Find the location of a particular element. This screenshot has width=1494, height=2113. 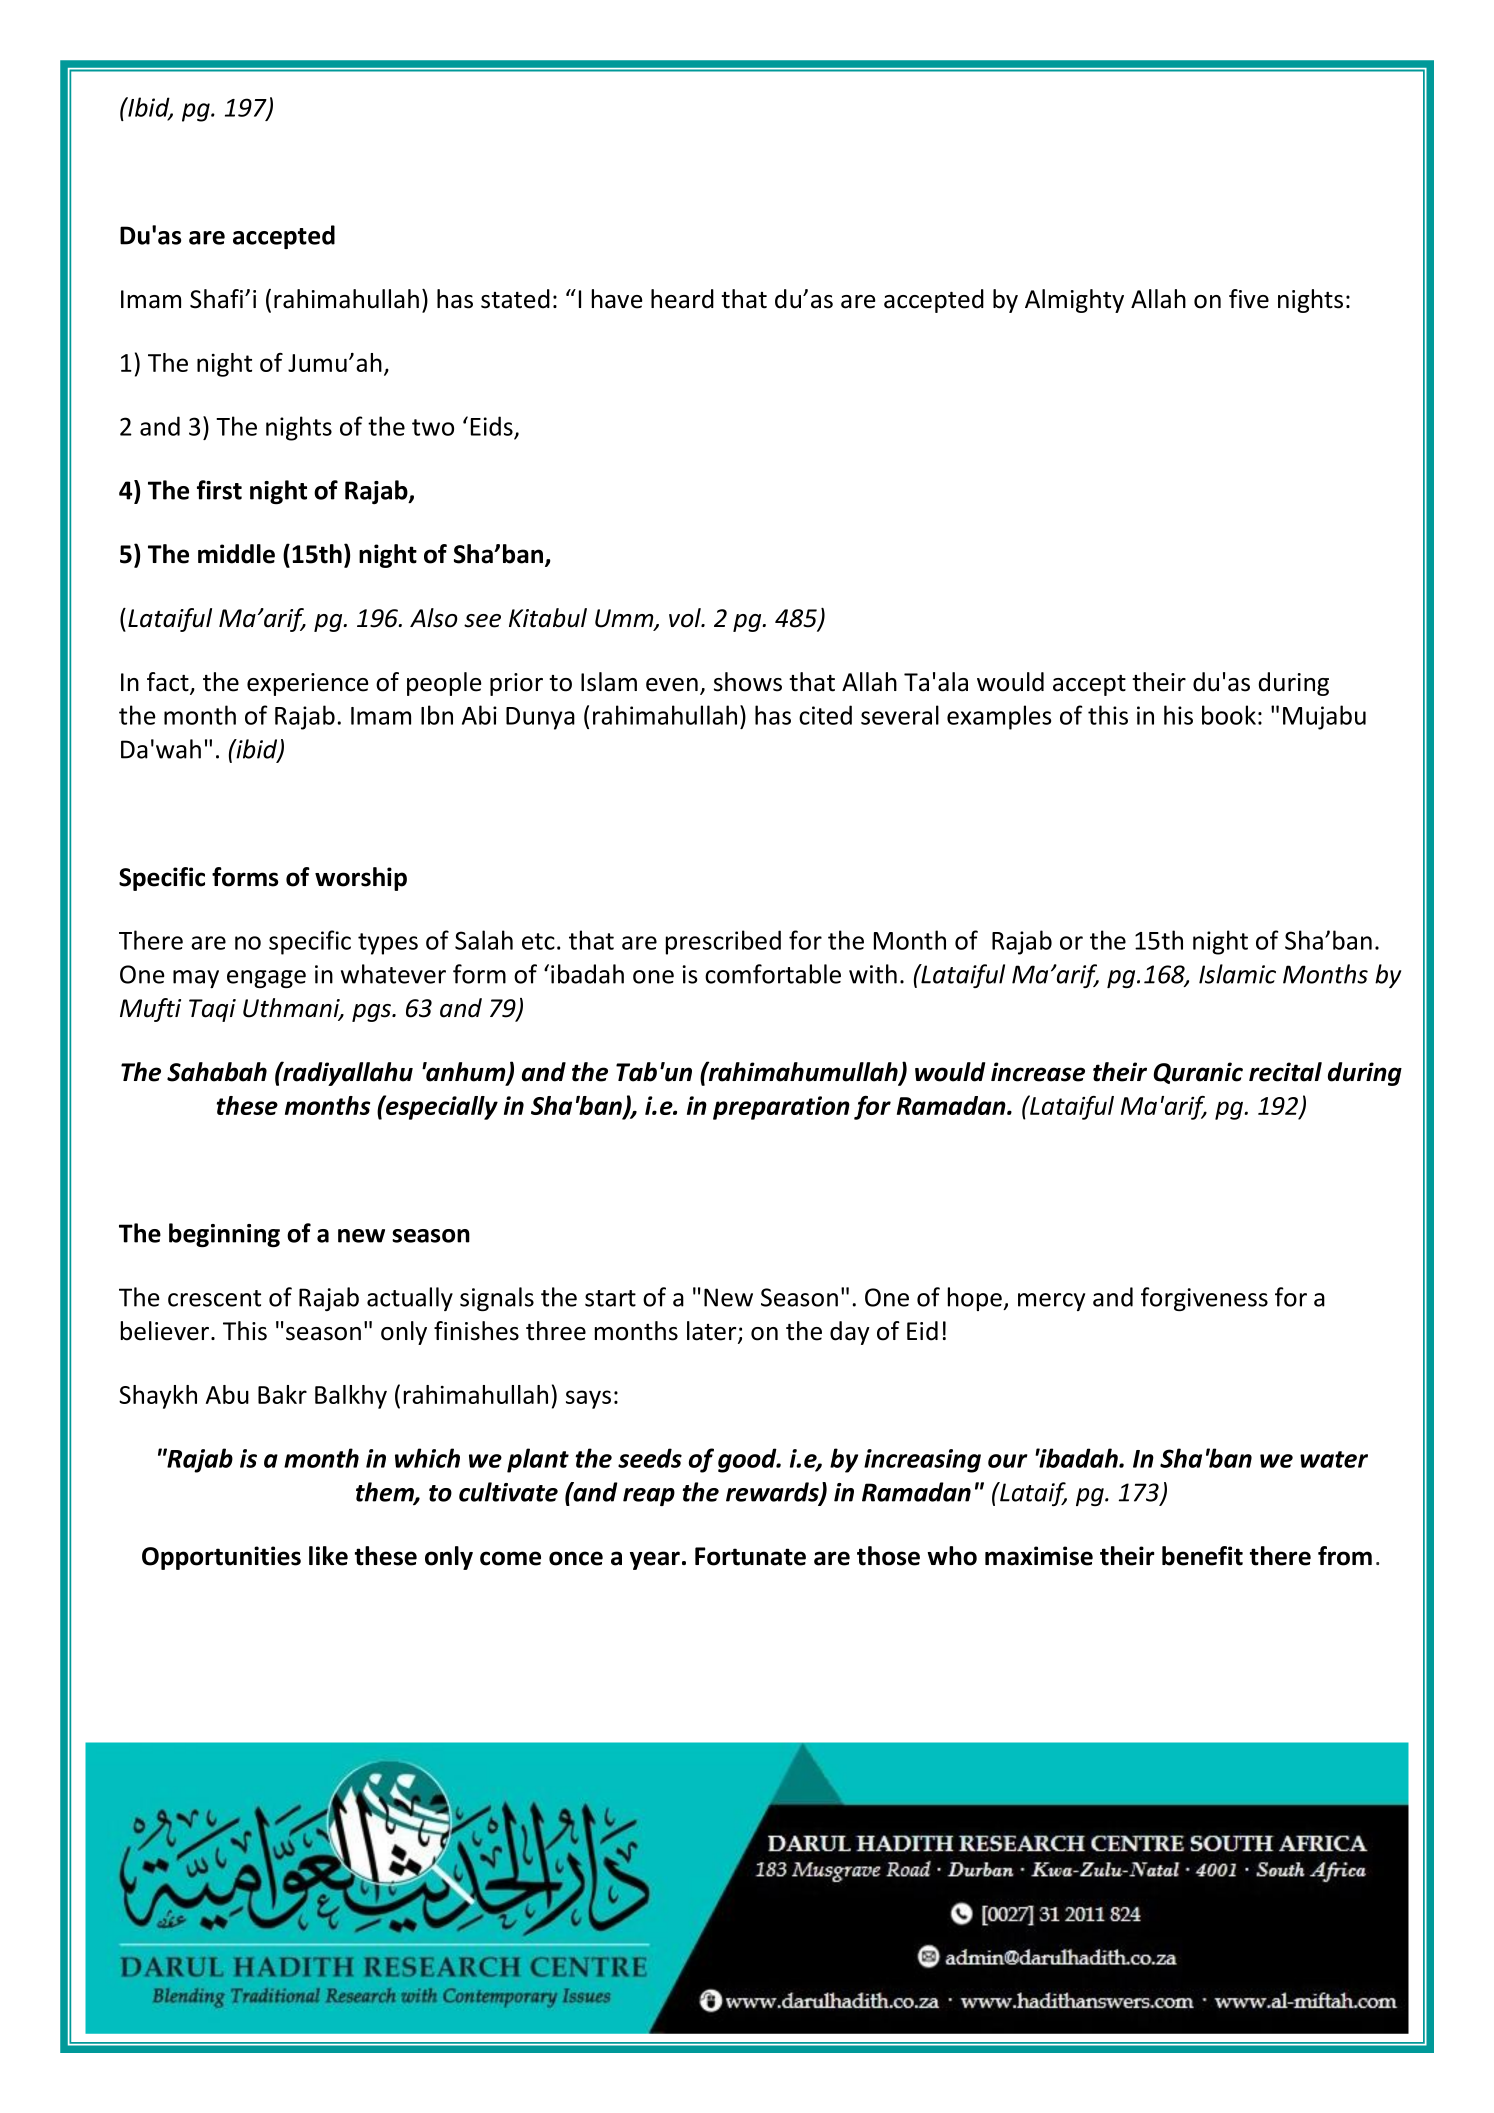

worship is located at coordinates (361, 879).
